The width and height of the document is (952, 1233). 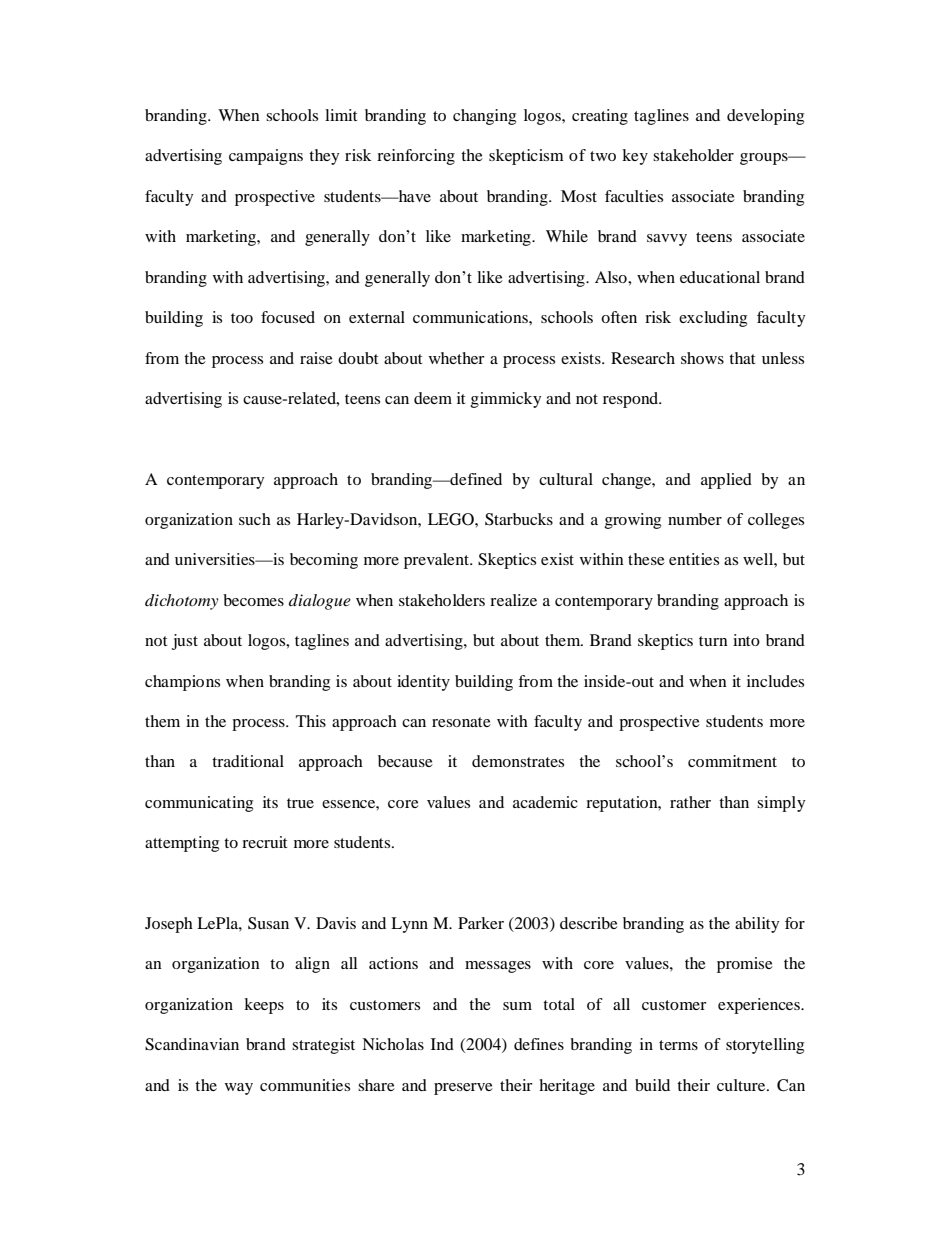 What do you see at coordinates (463, 1089) in the document?
I see `preserve` at bounding box center [463, 1089].
